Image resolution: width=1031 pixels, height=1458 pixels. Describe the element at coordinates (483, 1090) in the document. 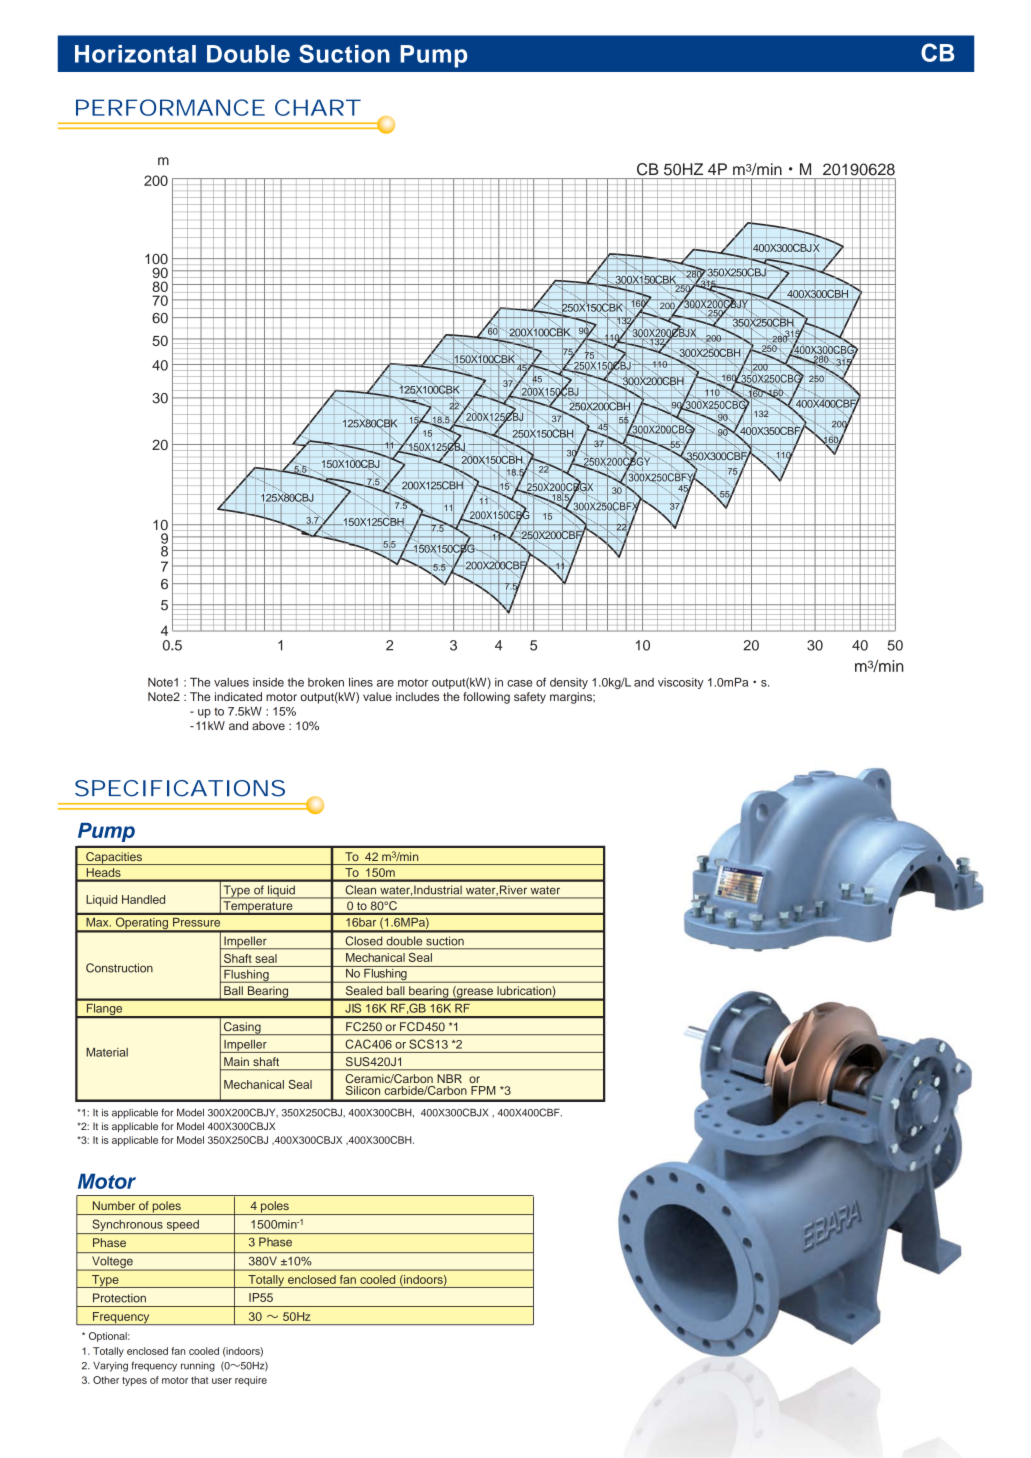

I see `FPM` at that location.
